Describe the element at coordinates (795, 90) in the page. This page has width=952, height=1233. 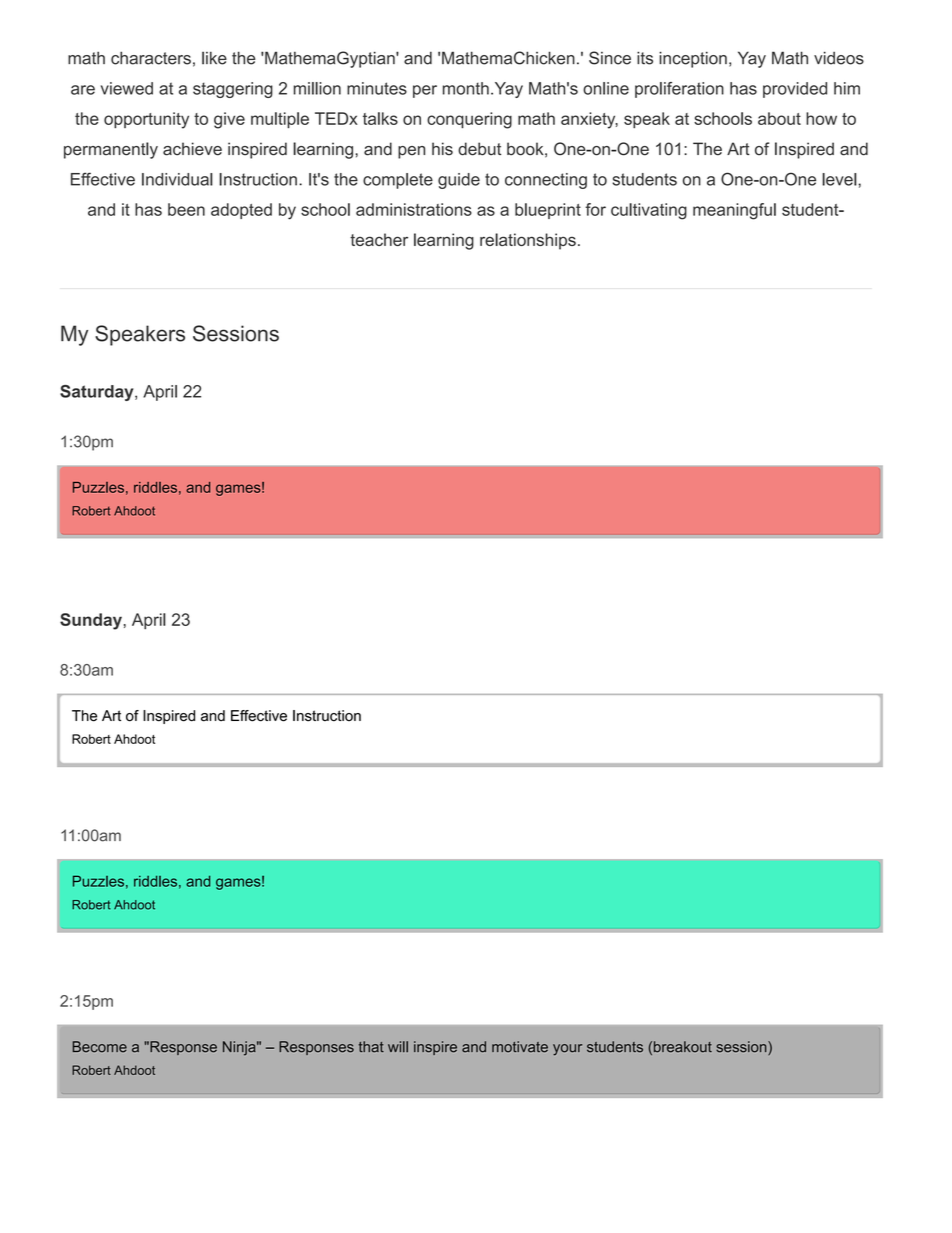
I see `provided` at that location.
